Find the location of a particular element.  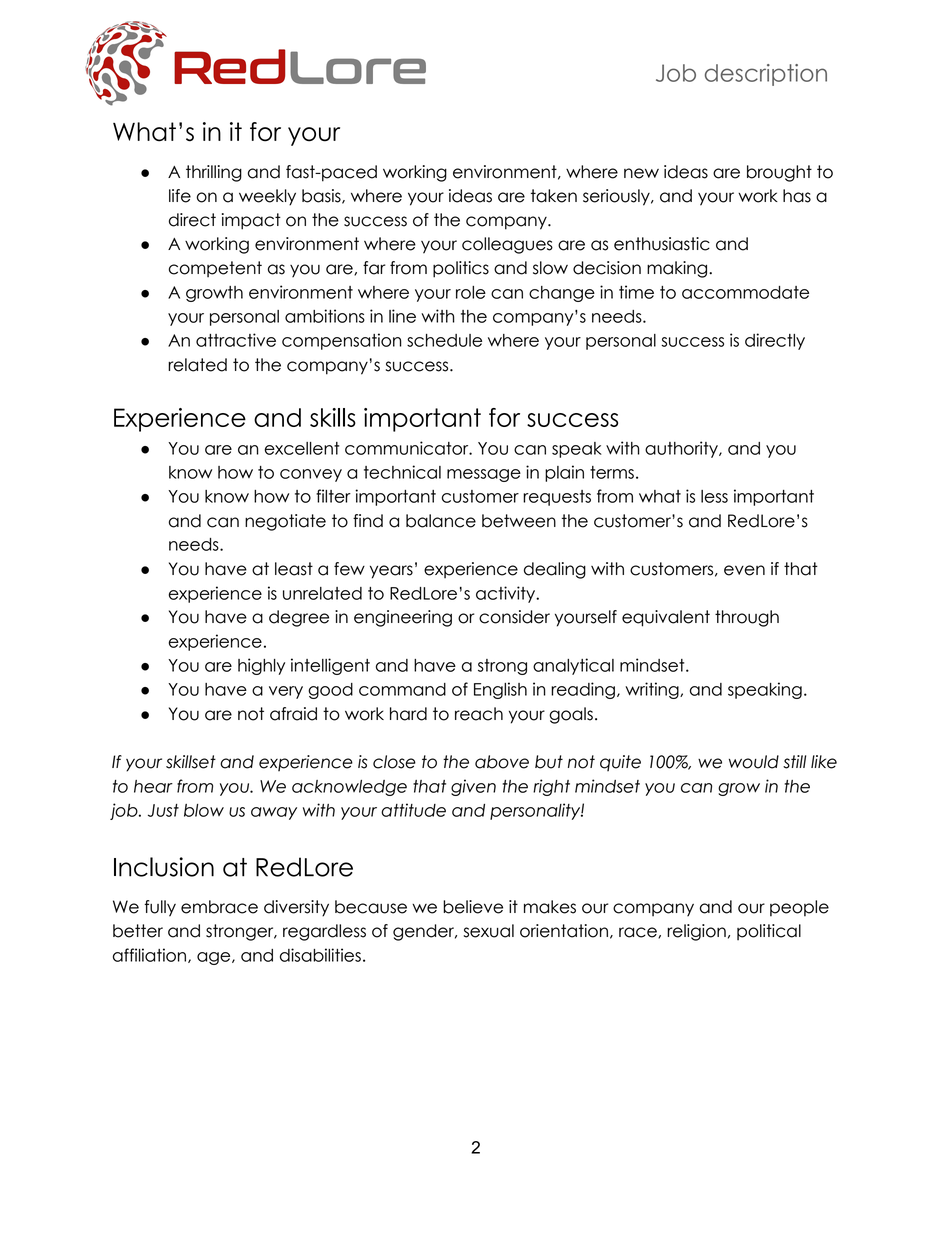

schedule is located at coordinates (444, 340).
